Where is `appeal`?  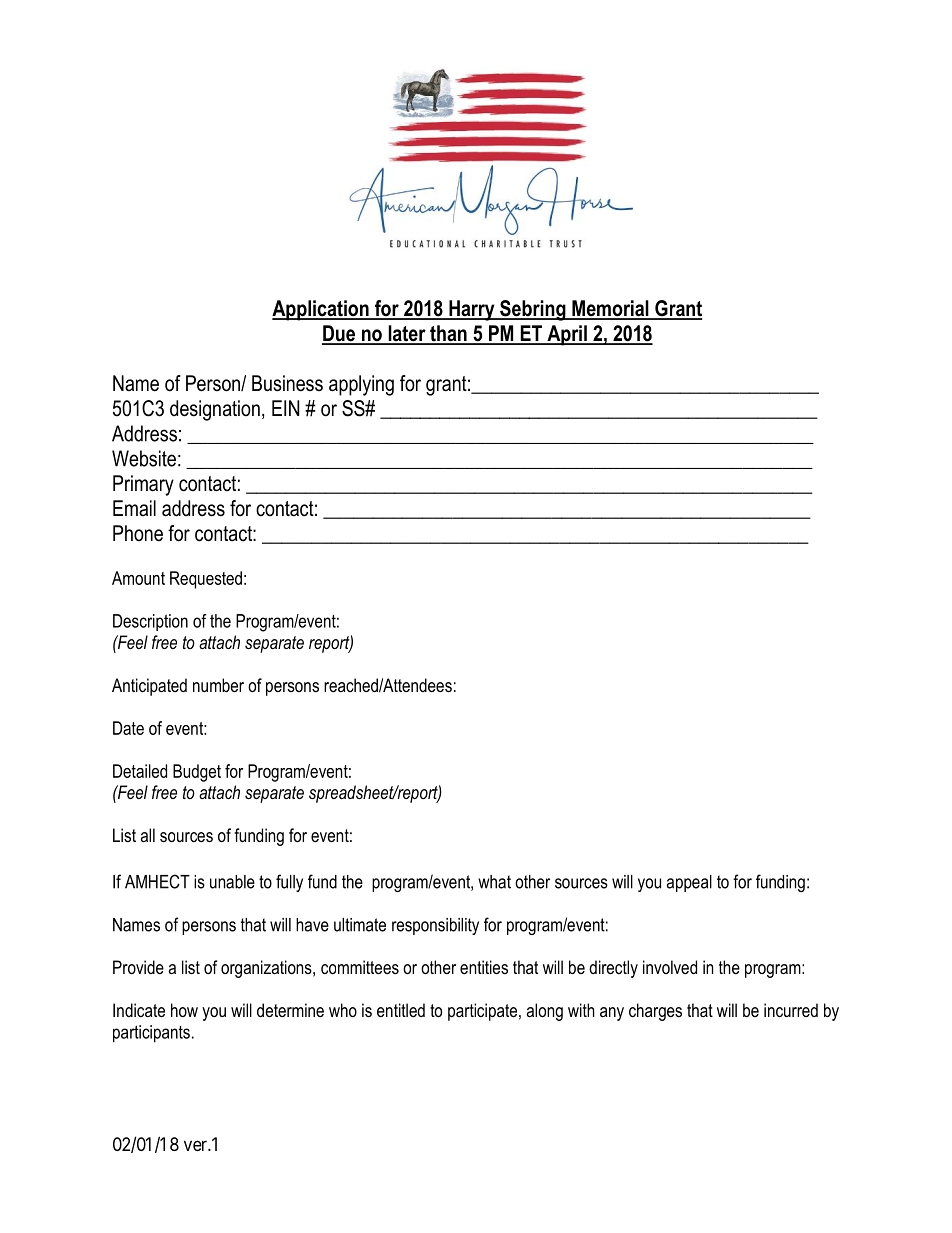 appeal is located at coordinates (689, 883).
